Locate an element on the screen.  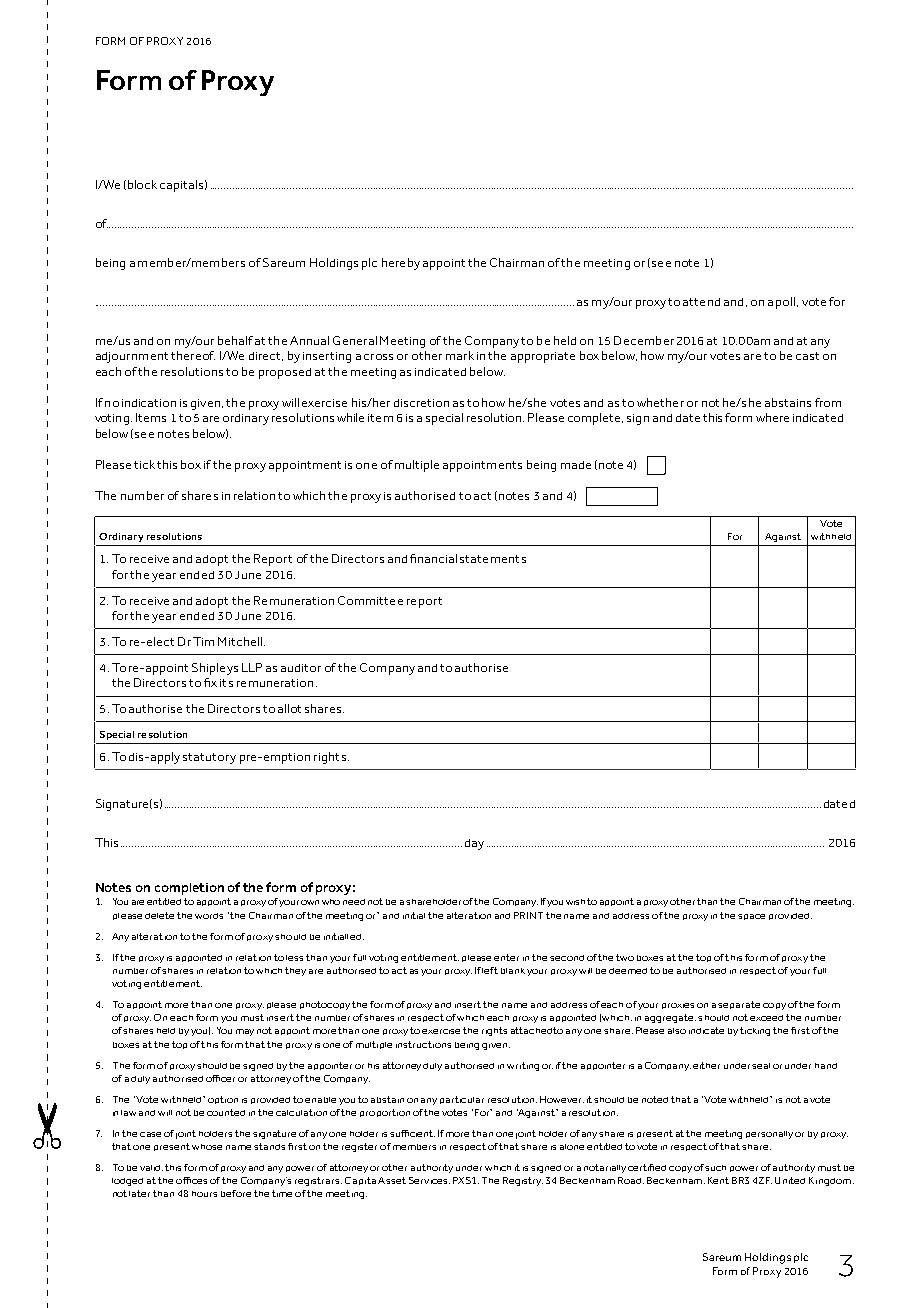
block is located at coordinates (142, 184).
